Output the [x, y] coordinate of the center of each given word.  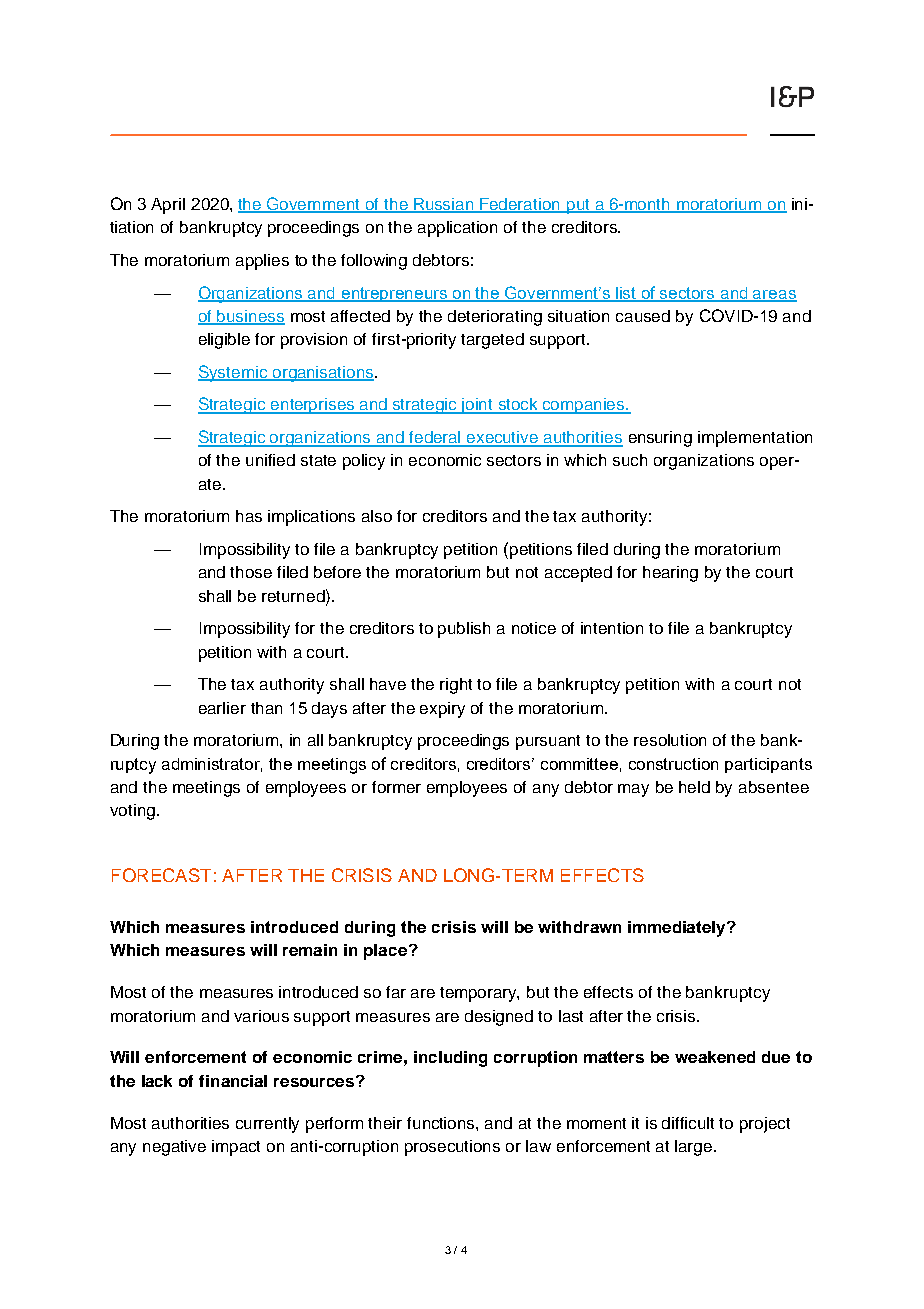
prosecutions [452, 1148]
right [456, 686]
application [457, 229]
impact [236, 1148]
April [168, 206]
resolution [670, 740]
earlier [222, 708]
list [626, 294]
